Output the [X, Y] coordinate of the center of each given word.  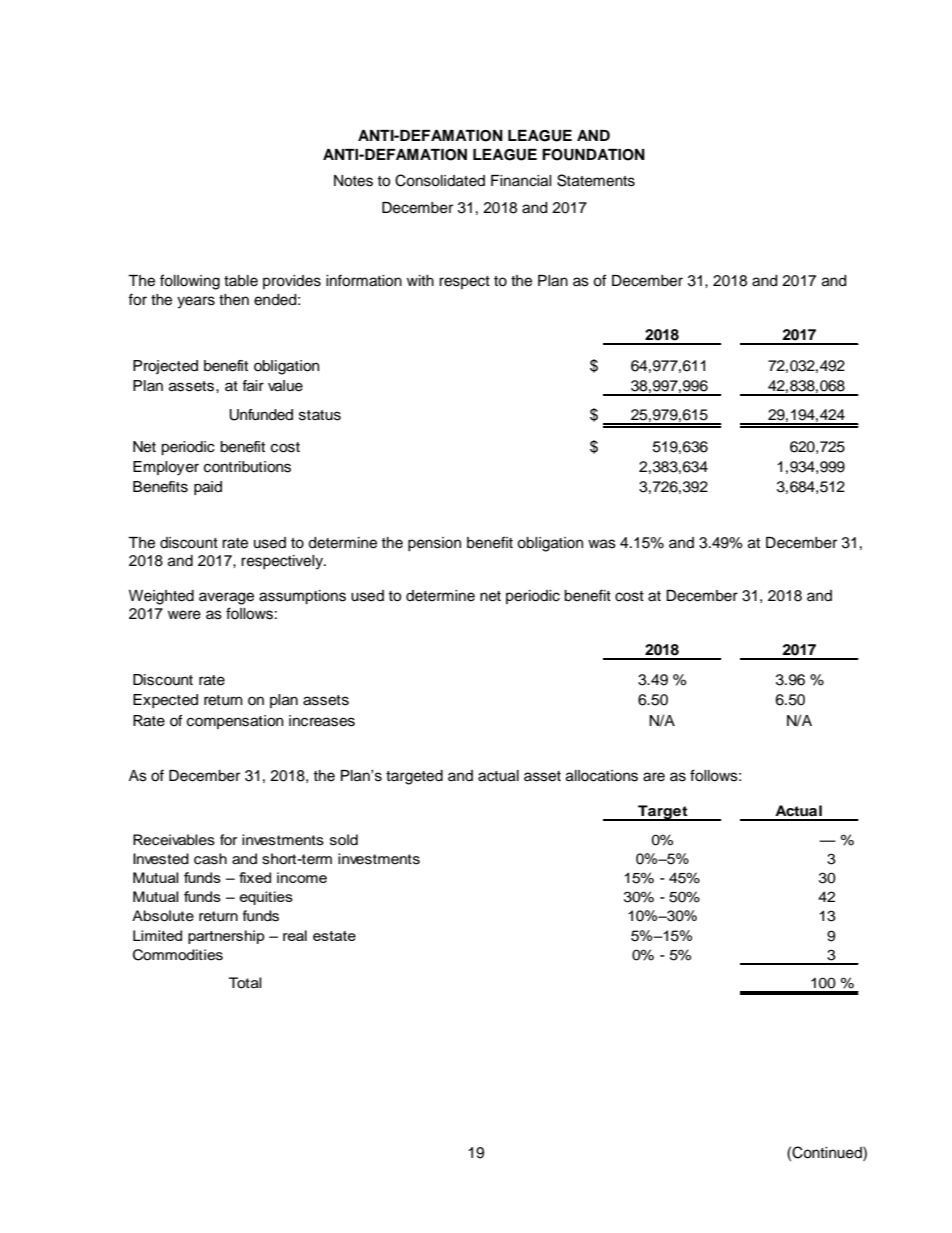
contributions [247, 467]
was [602, 544]
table [241, 281]
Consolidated [440, 180]
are [654, 777]
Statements [596, 180]
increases [322, 721]
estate [334, 936]
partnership [226, 937]
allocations [602, 776]
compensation [235, 722]
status [320, 415]
